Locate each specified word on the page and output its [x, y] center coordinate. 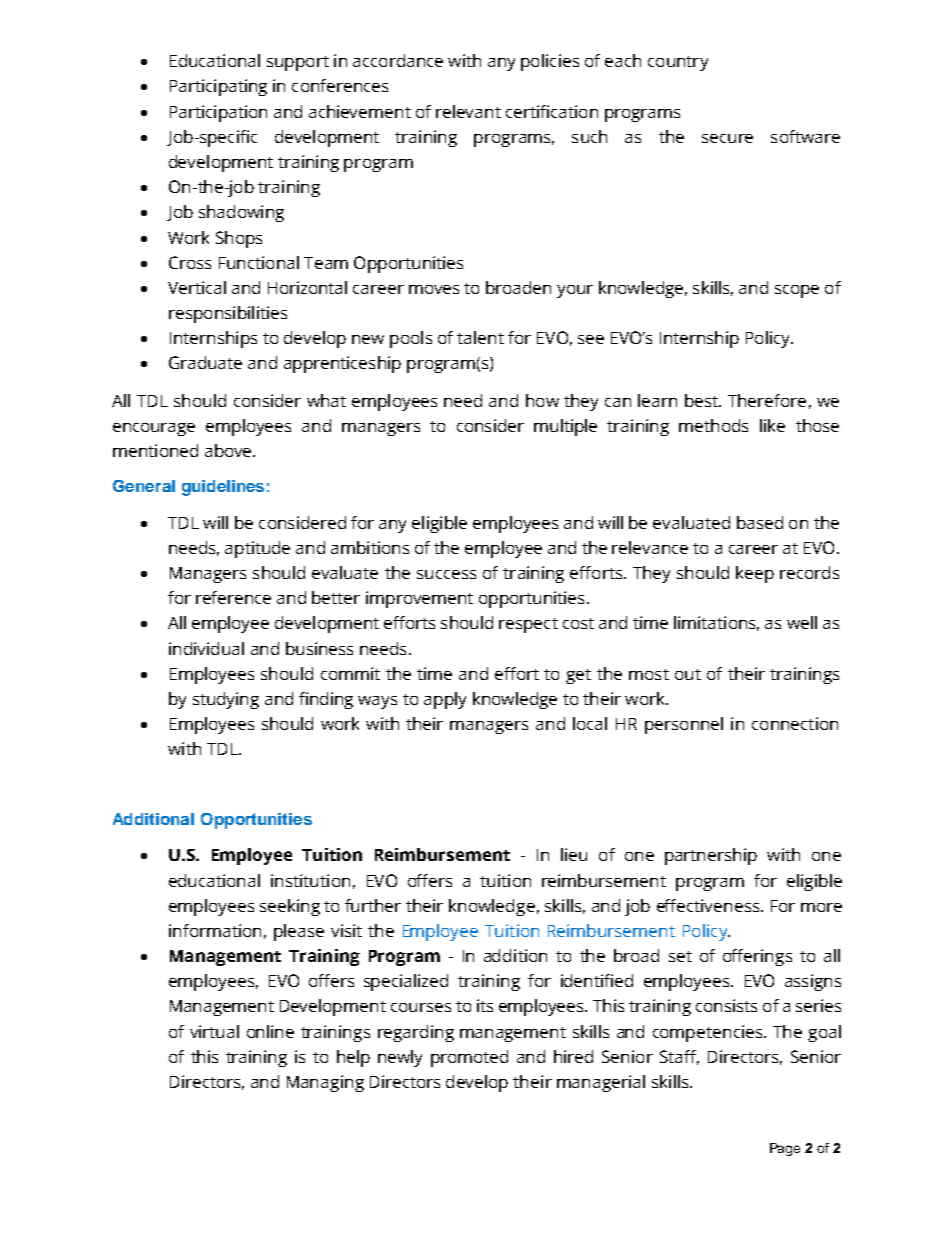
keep [755, 574]
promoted [469, 1058]
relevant [468, 111]
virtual [214, 1031]
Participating [218, 87]
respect [528, 625]
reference [233, 597]
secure [727, 138]
